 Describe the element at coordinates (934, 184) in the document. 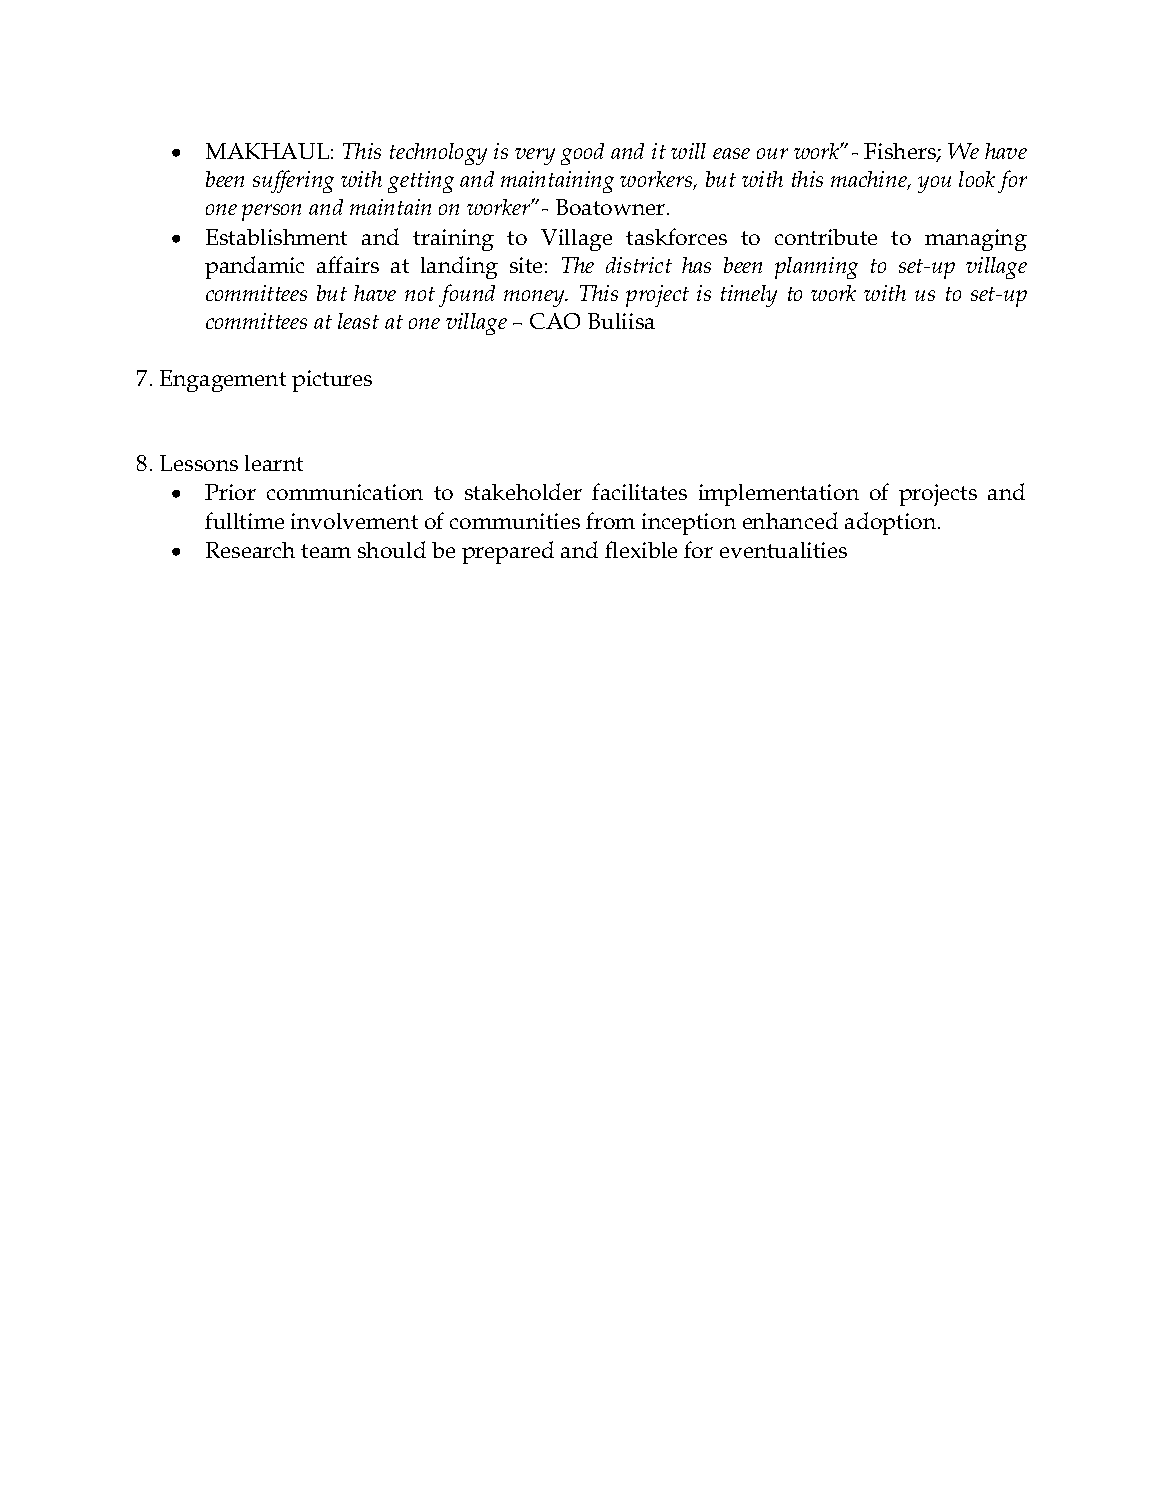

I see `you` at that location.
